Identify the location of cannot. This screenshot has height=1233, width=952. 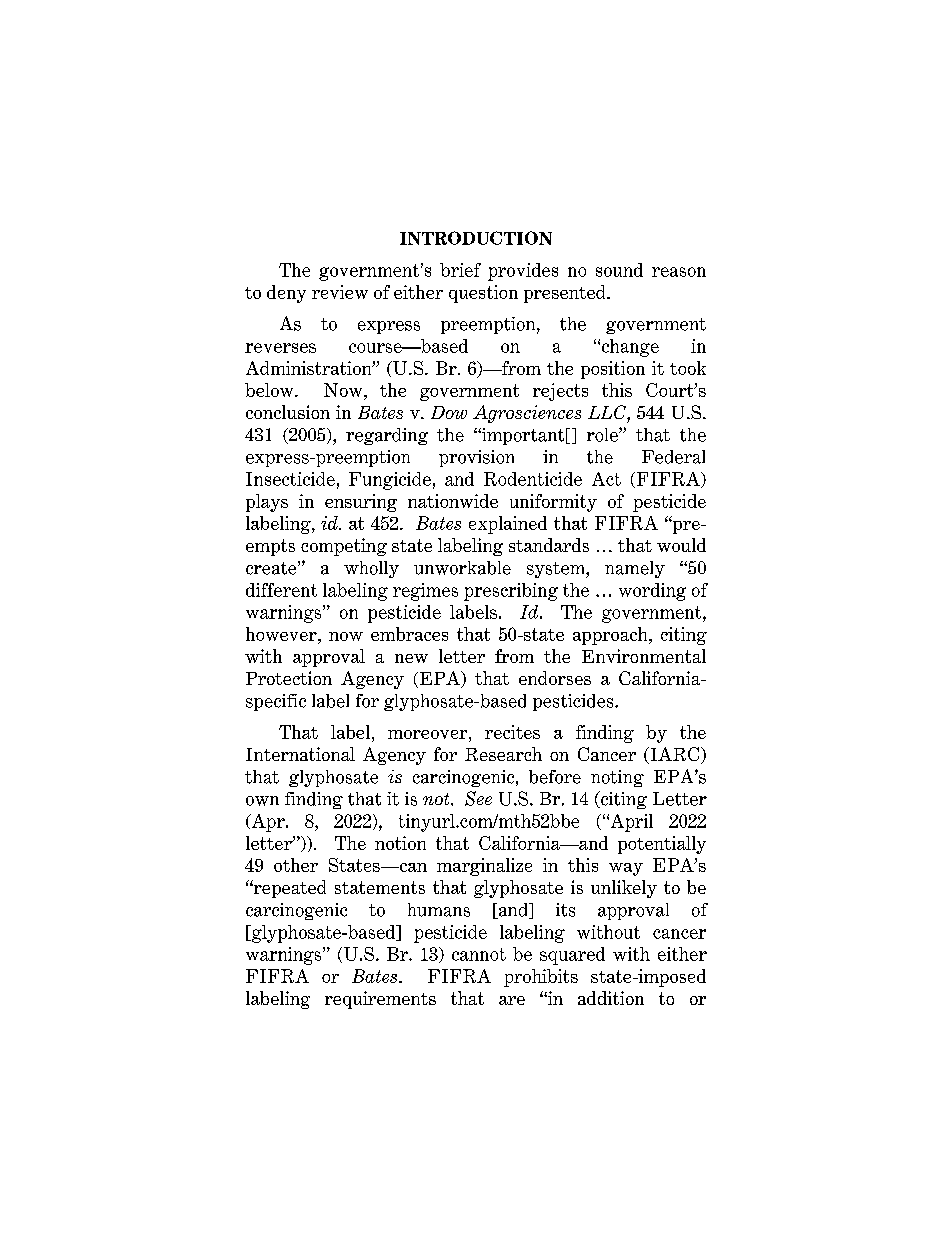
(479, 954).
